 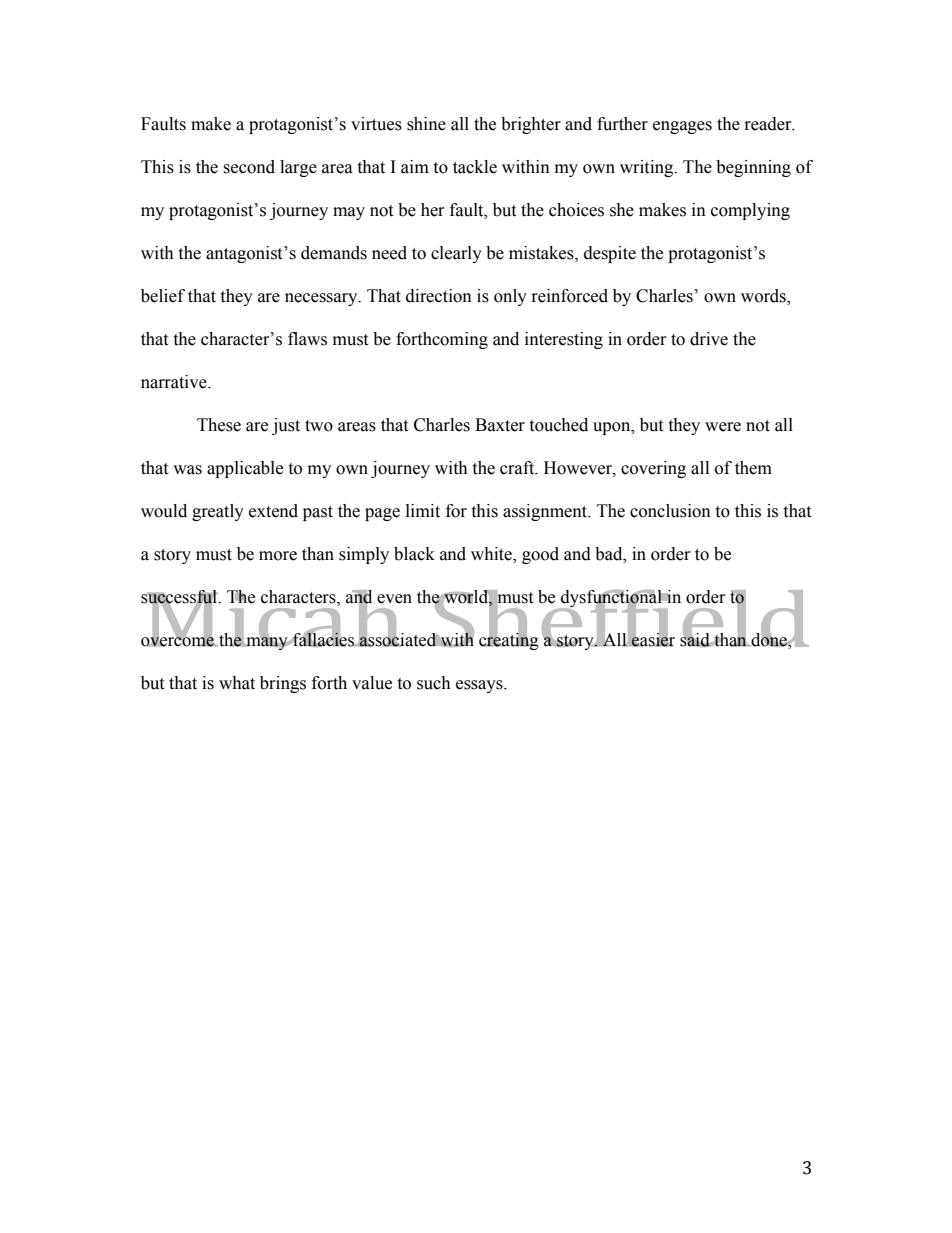 What do you see at coordinates (426, 124) in the page?
I see `shine` at bounding box center [426, 124].
